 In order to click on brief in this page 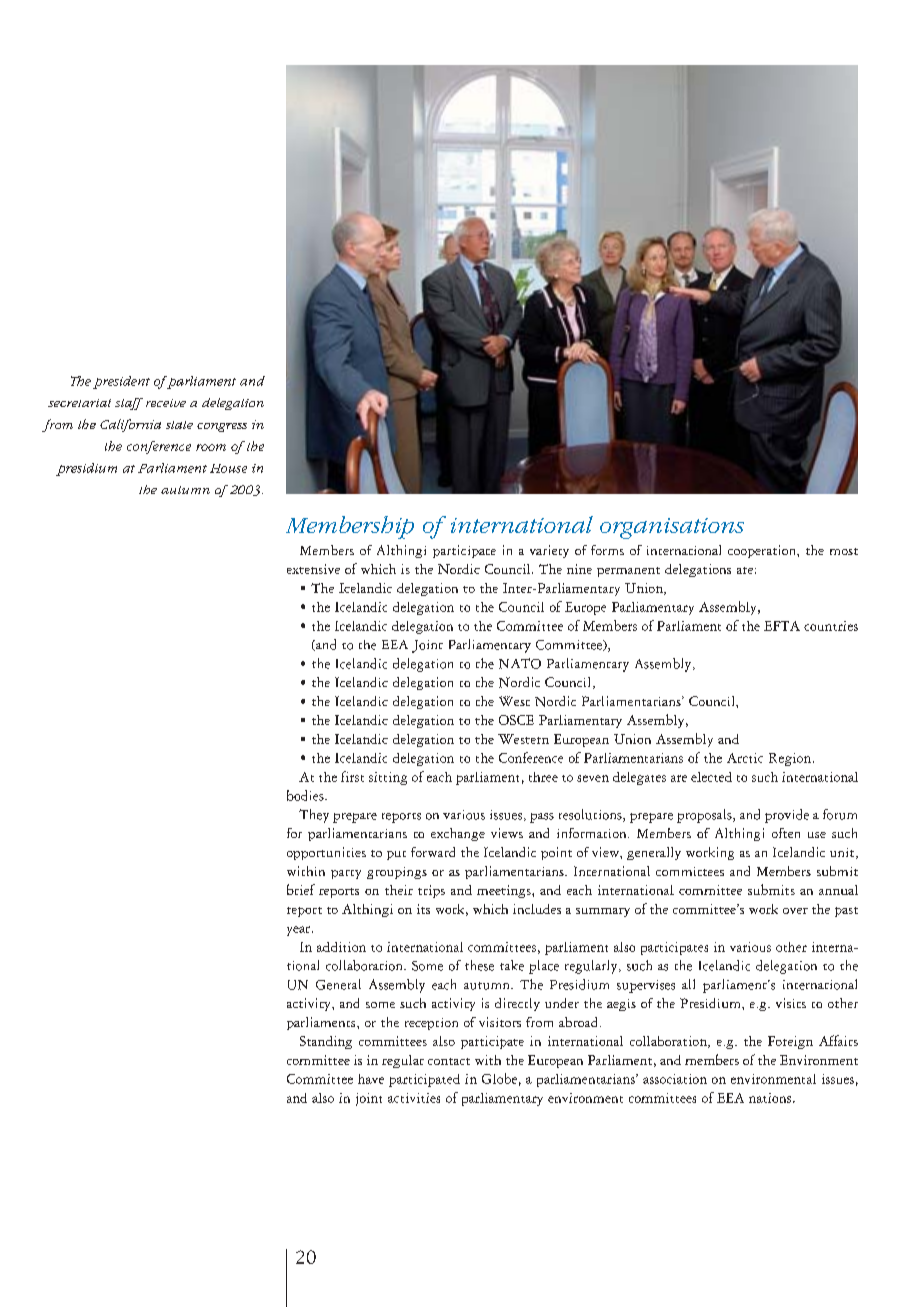, I will do `click(301, 889)`.
